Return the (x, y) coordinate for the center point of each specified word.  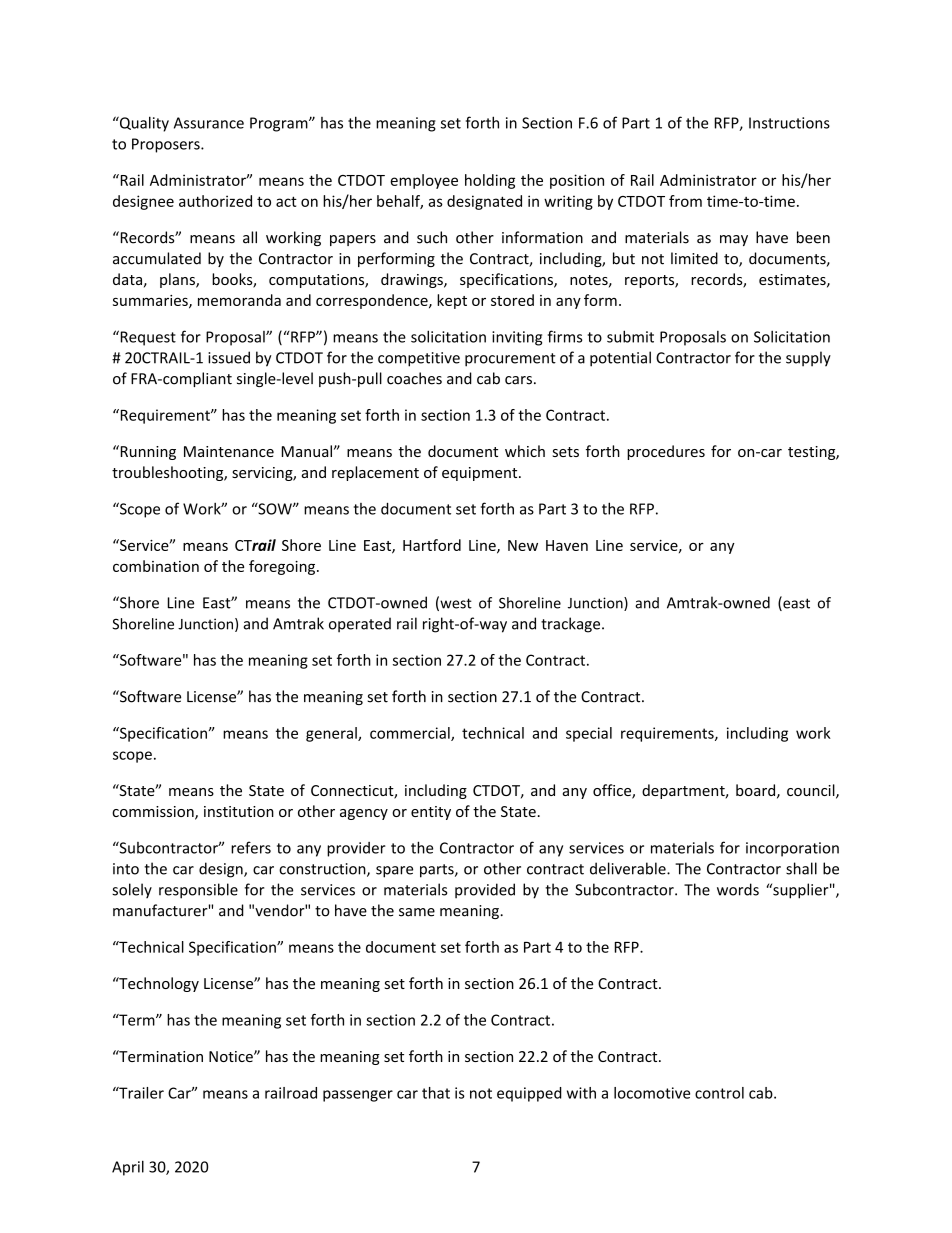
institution (239, 811)
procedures (666, 452)
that (436, 1093)
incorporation (792, 849)
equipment (481, 474)
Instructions (789, 123)
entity (431, 813)
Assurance (209, 123)
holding (490, 181)
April (128, 1168)
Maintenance (229, 451)
